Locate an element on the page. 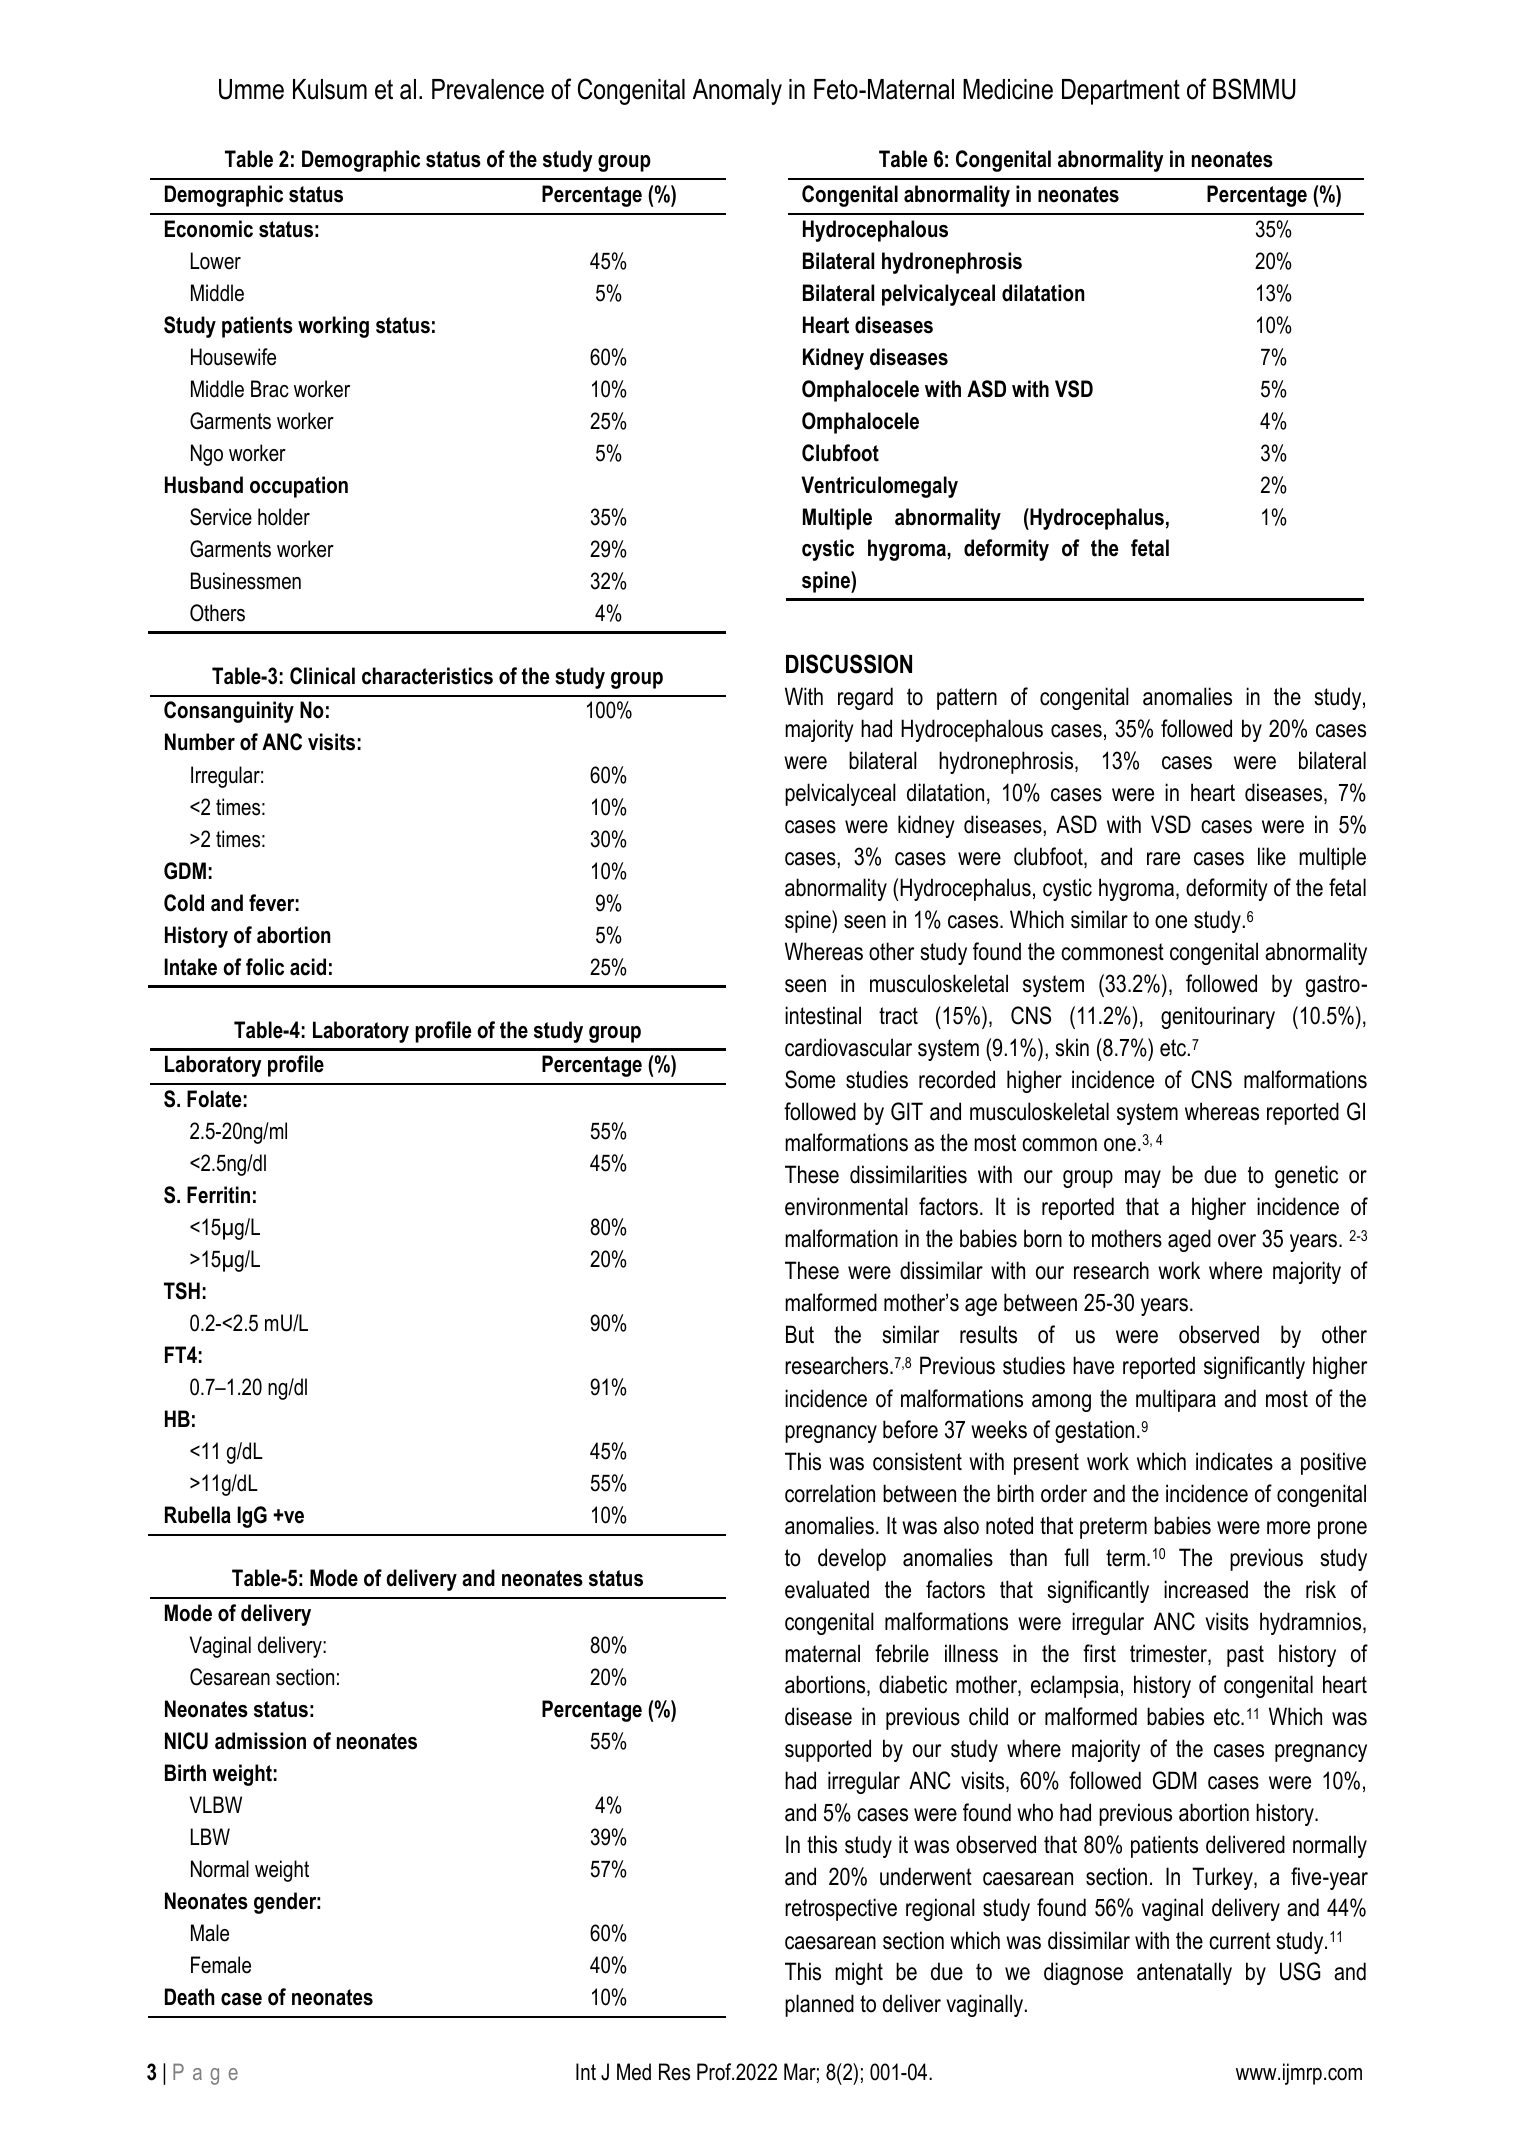 This document has width=1514, height=2140. pattern is located at coordinates (967, 699).
